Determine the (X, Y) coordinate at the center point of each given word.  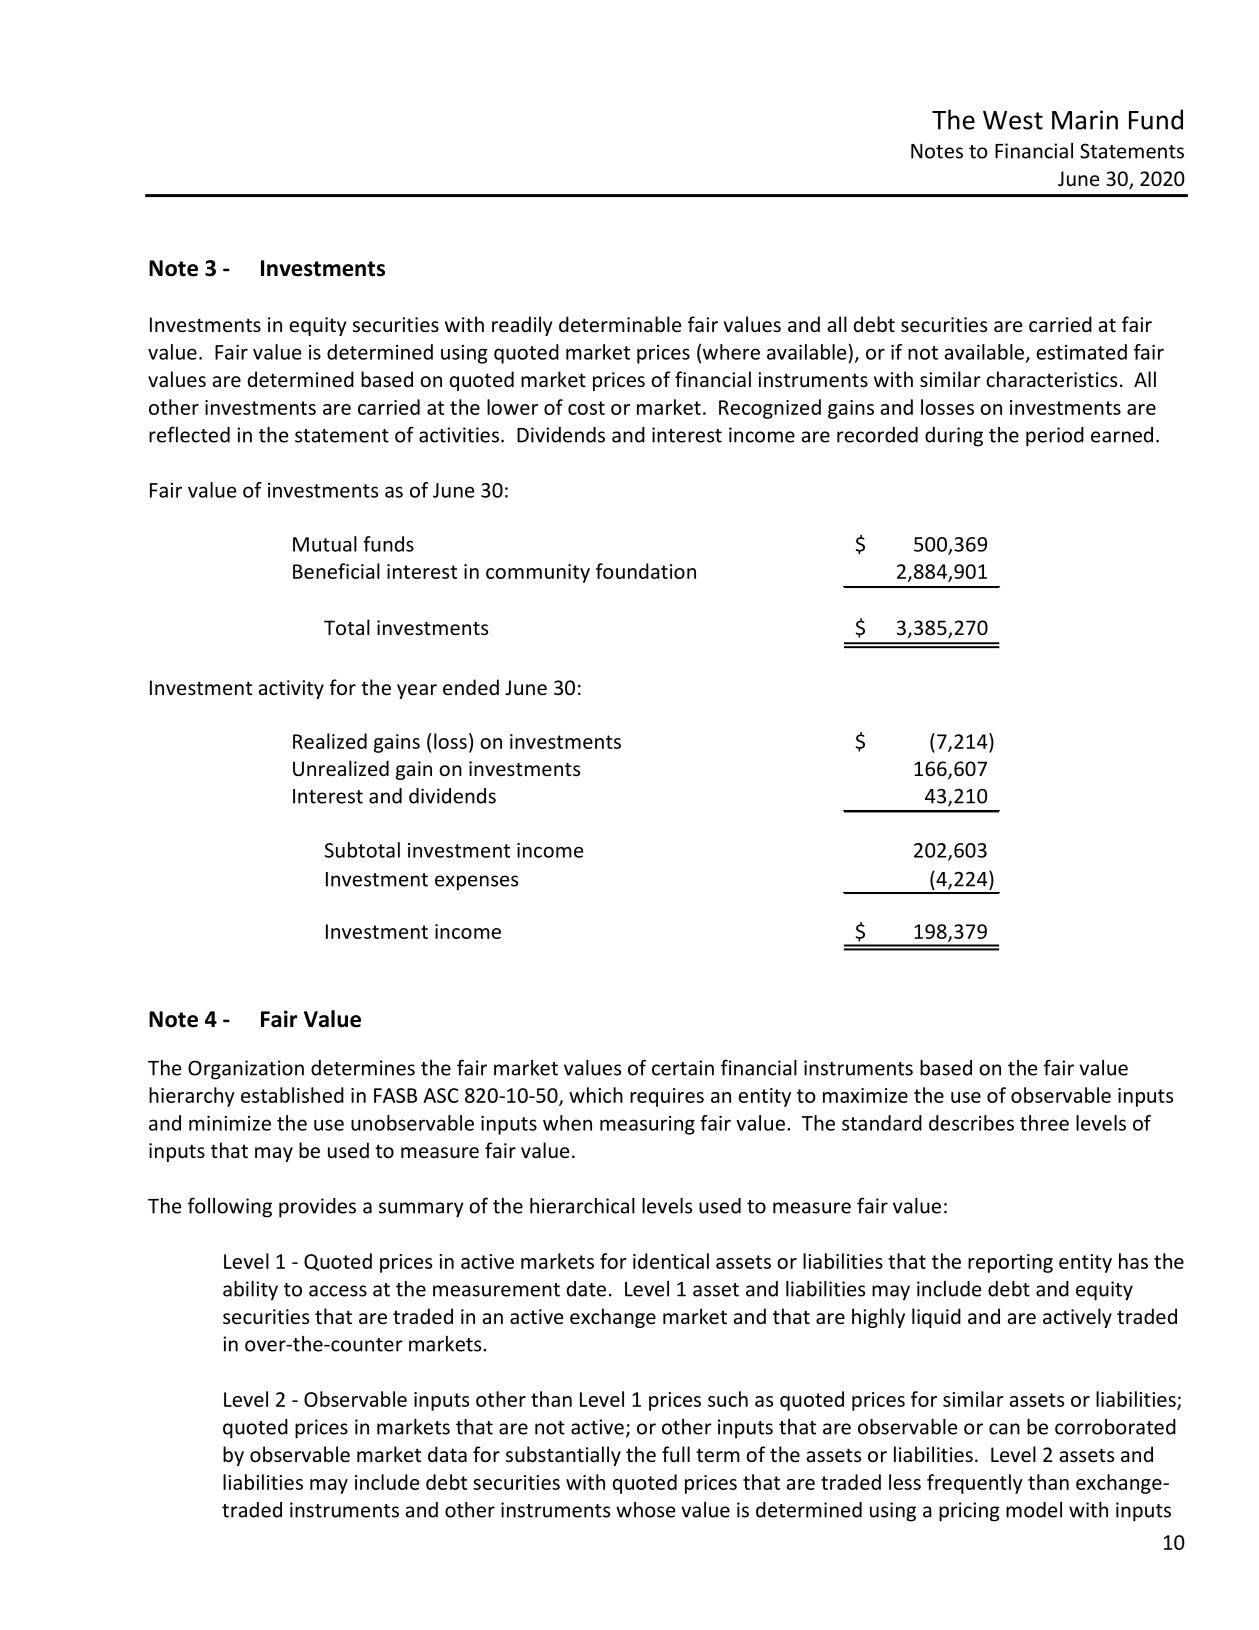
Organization (246, 1070)
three (1044, 1123)
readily (522, 326)
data (447, 1454)
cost (586, 408)
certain (683, 1068)
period (1055, 437)
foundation (646, 571)
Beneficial (336, 571)
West (1013, 120)
